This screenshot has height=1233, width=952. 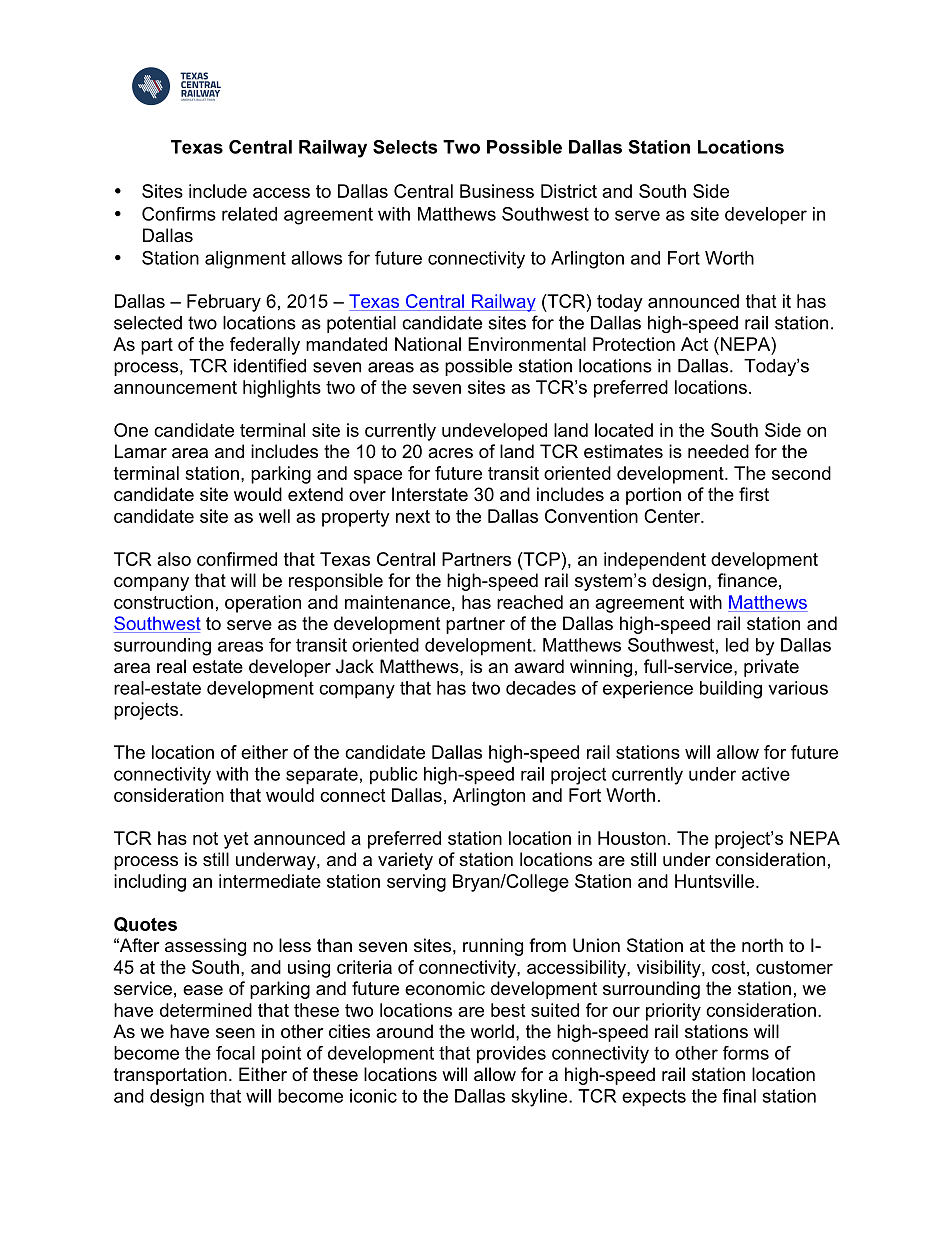 What do you see at coordinates (494, 432) in the screenshot?
I see `undeveloped` at bounding box center [494, 432].
